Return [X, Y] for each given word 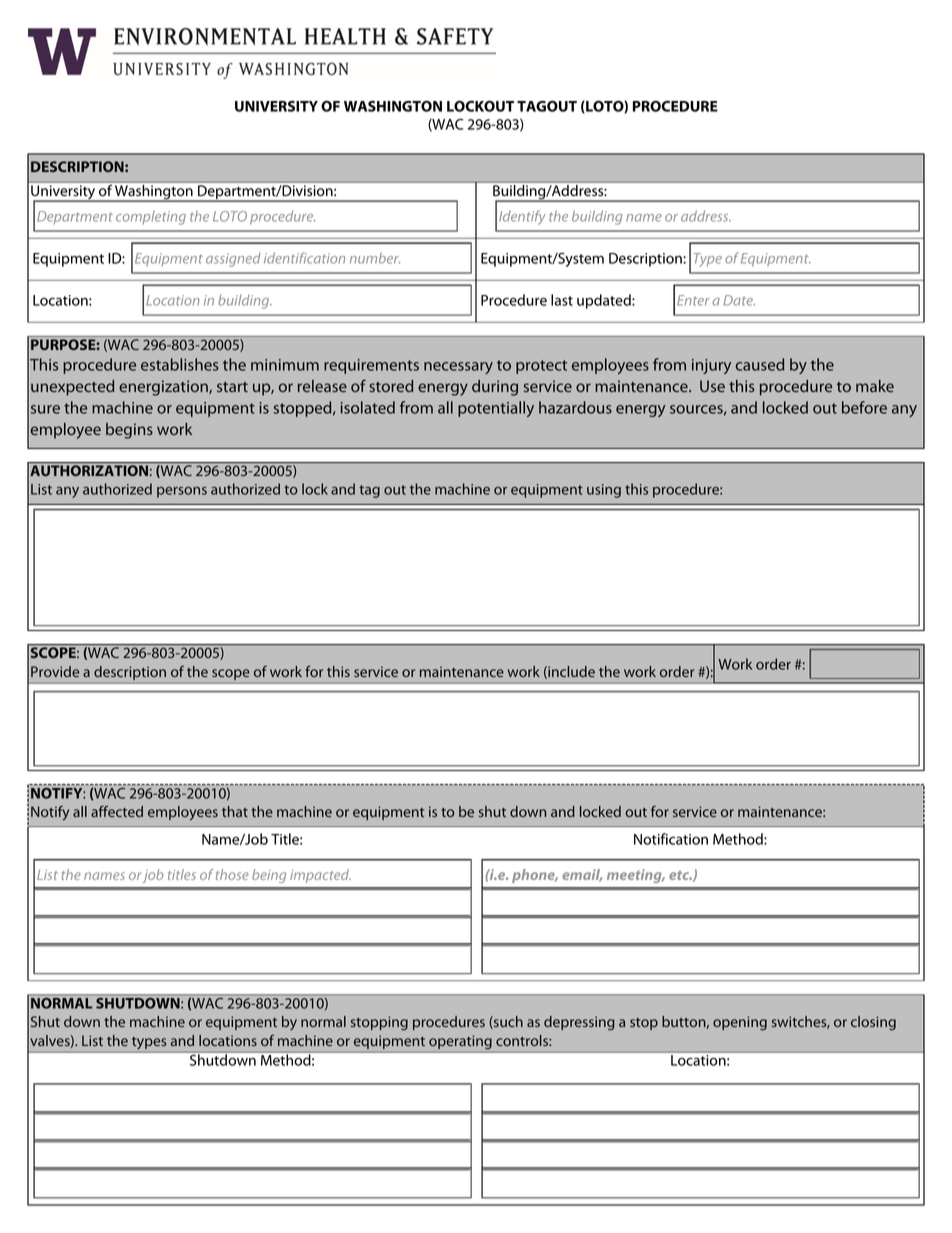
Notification [671, 839]
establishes [180, 364]
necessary [458, 368]
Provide [55, 671]
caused [760, 364]
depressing [579, 1023]
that [235, 811]
